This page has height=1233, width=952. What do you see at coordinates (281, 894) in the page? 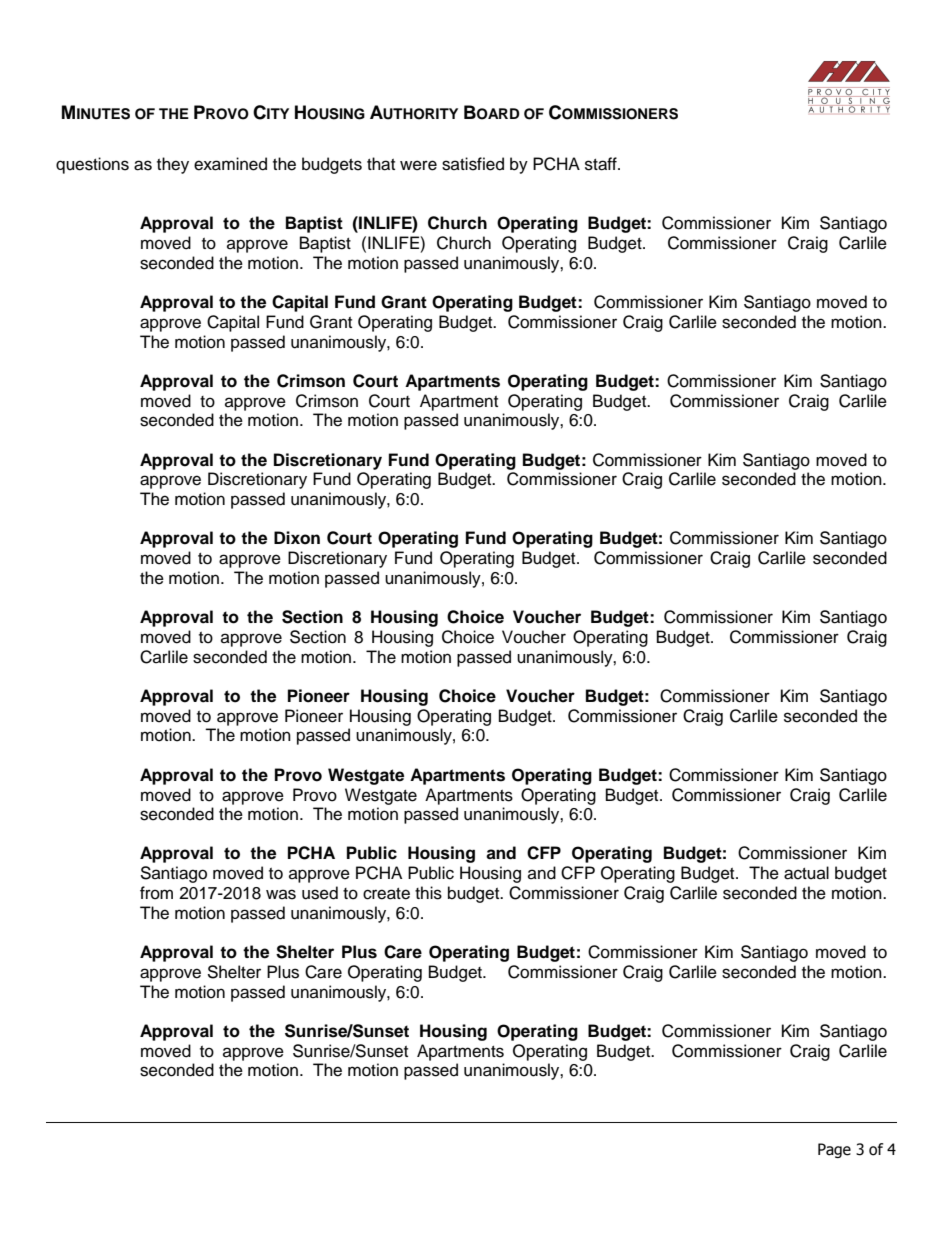
I see `was` at bounding box center [281, 894].
